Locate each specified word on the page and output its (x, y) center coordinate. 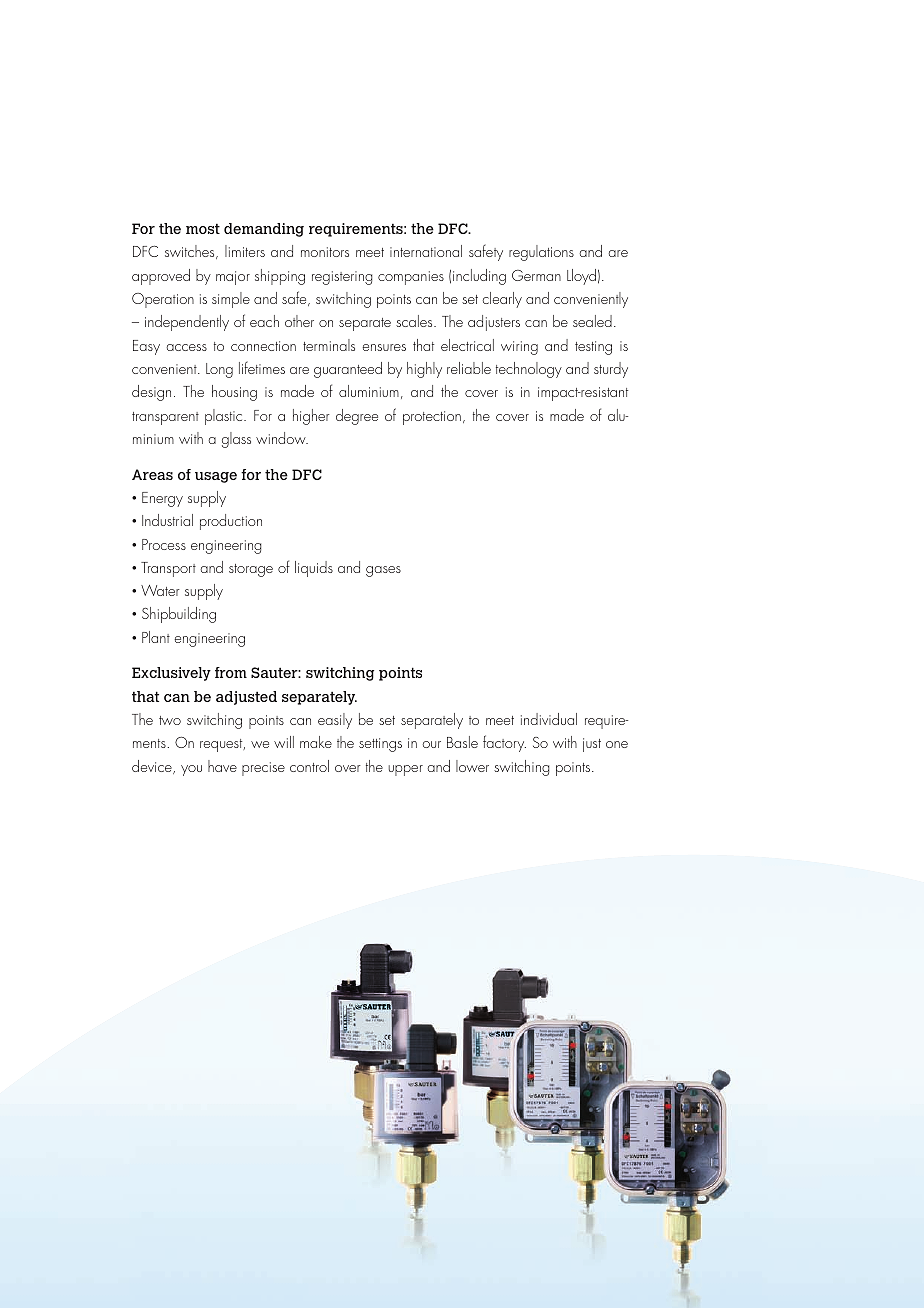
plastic (225, 417)
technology (529, 370)
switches (191, 252)
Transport (168, 569)
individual (549, 719)
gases (383, 571)
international (426, 251)
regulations (541, 253)
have (222, 766)
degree (357, 417)
